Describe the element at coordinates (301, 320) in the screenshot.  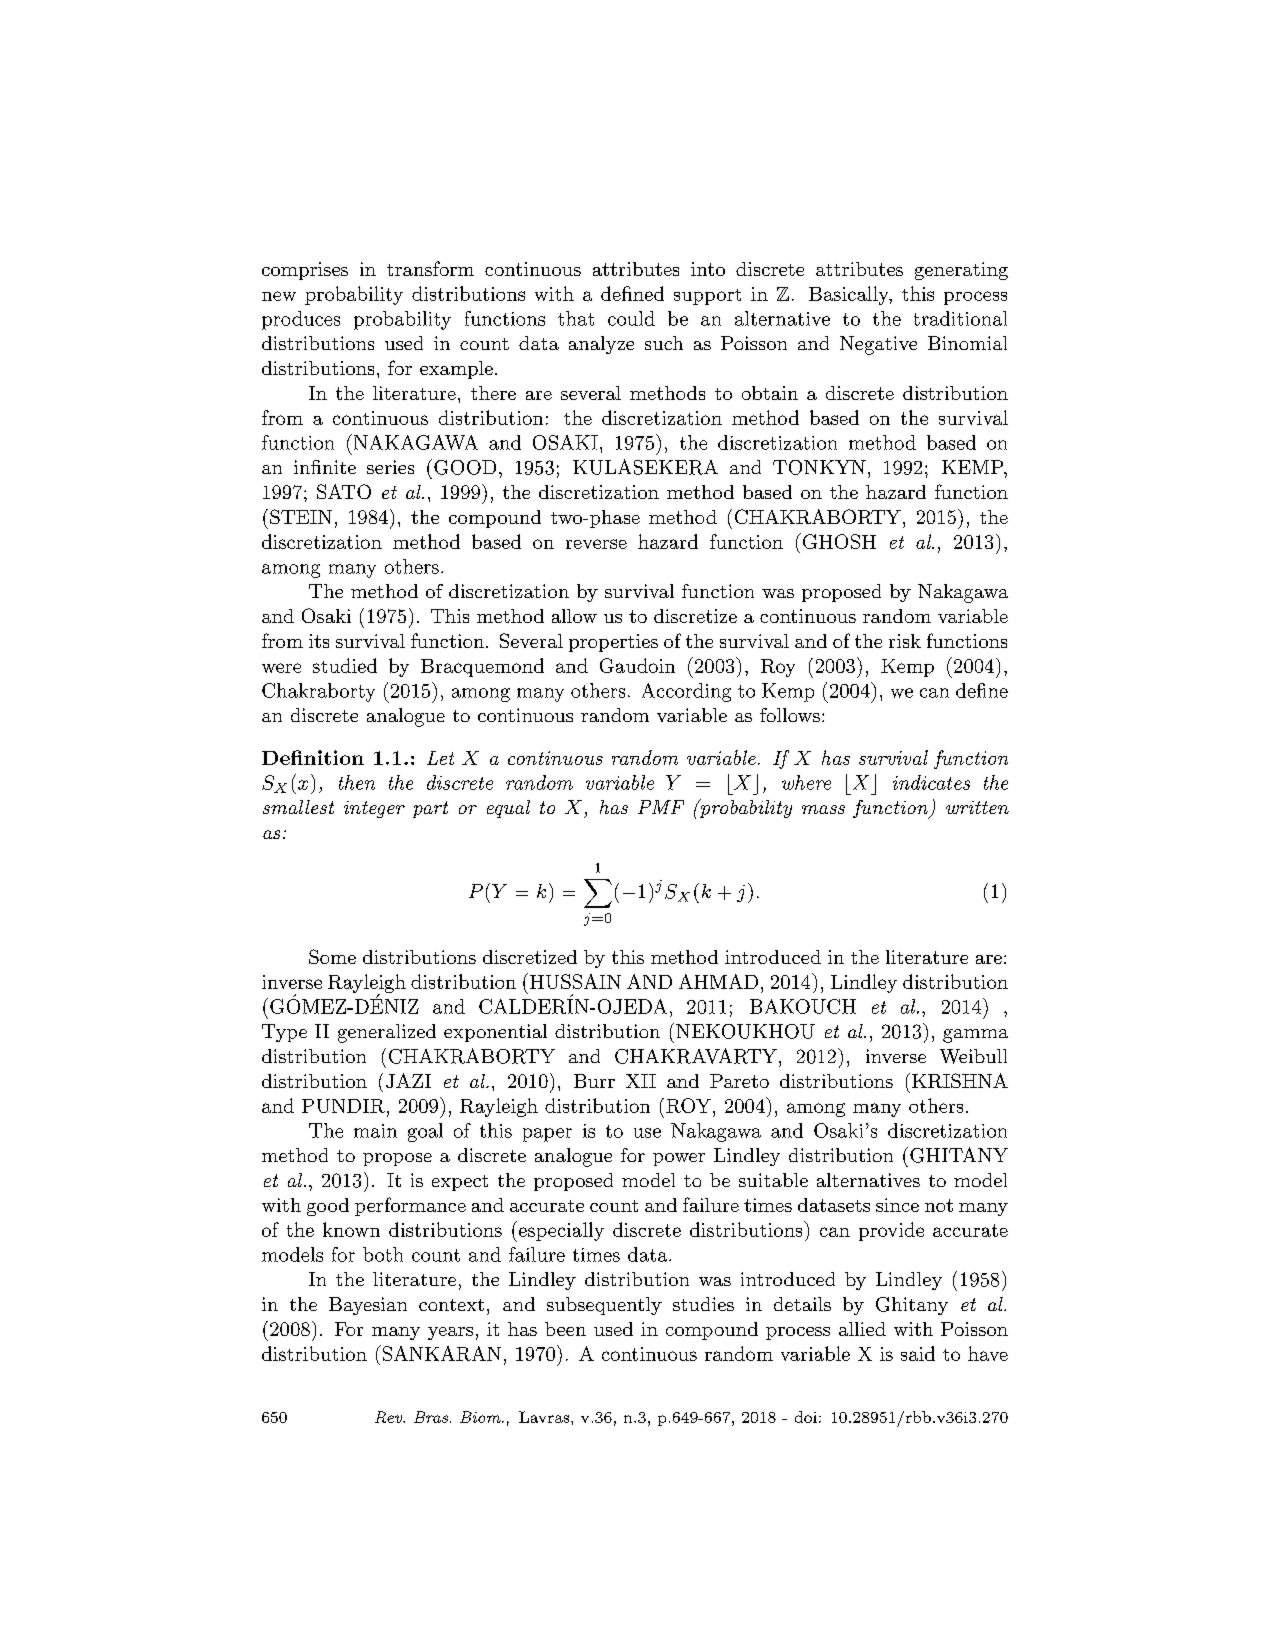
I see `produces` at that location.
